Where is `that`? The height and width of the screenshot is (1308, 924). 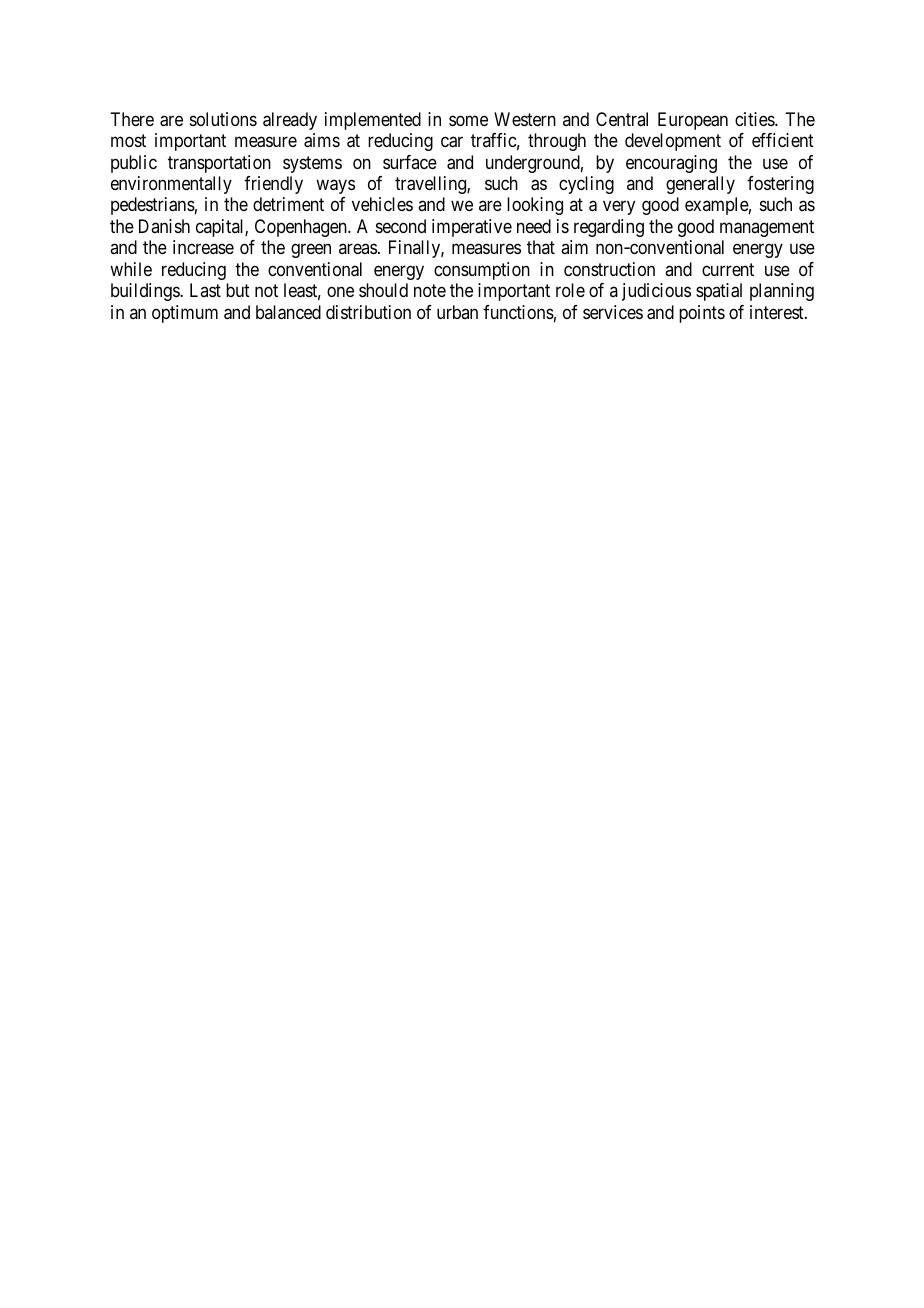 that is located at coordinates (541, 247).
